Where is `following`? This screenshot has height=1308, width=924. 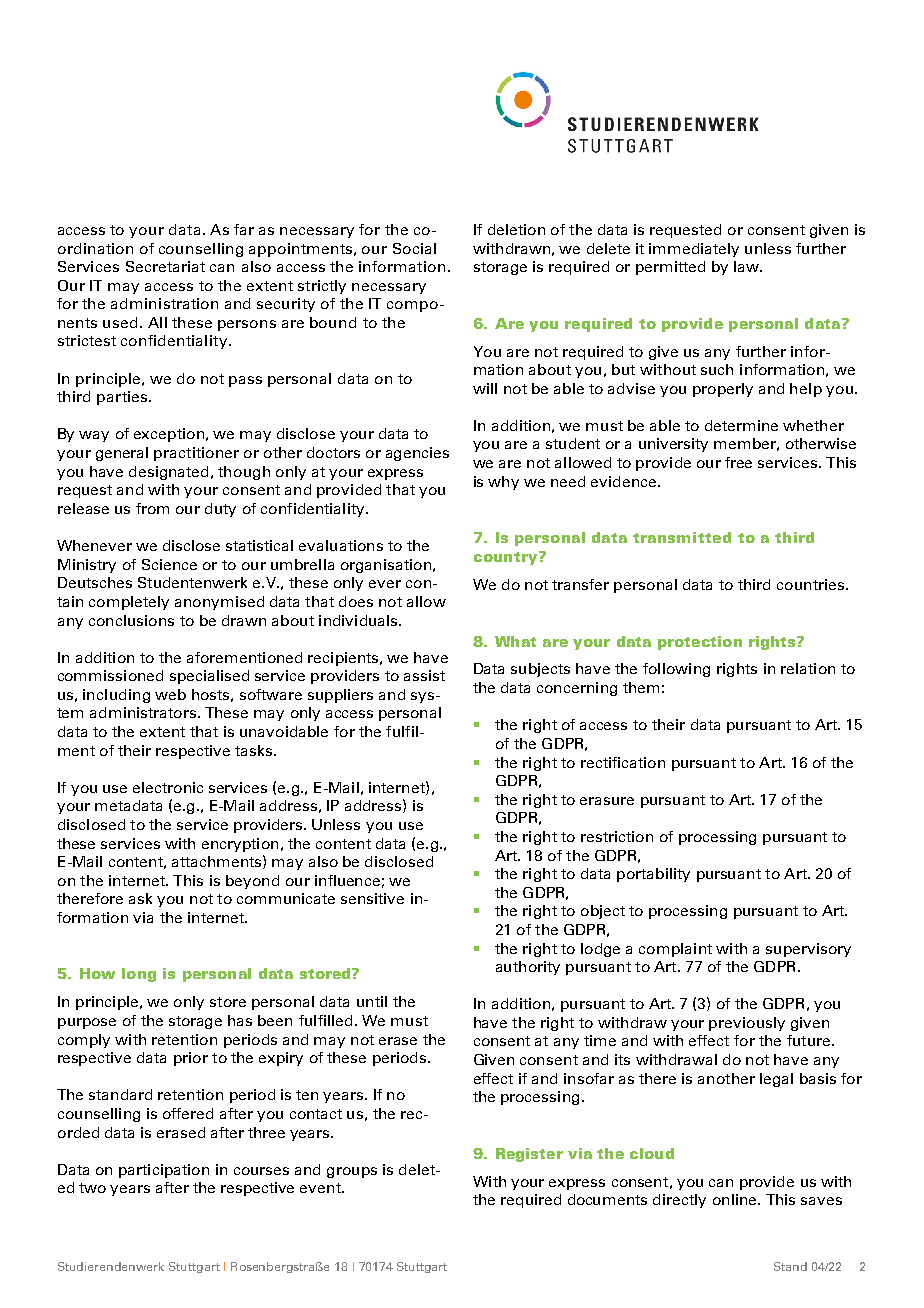
following is located at coordinates (676, 670).
